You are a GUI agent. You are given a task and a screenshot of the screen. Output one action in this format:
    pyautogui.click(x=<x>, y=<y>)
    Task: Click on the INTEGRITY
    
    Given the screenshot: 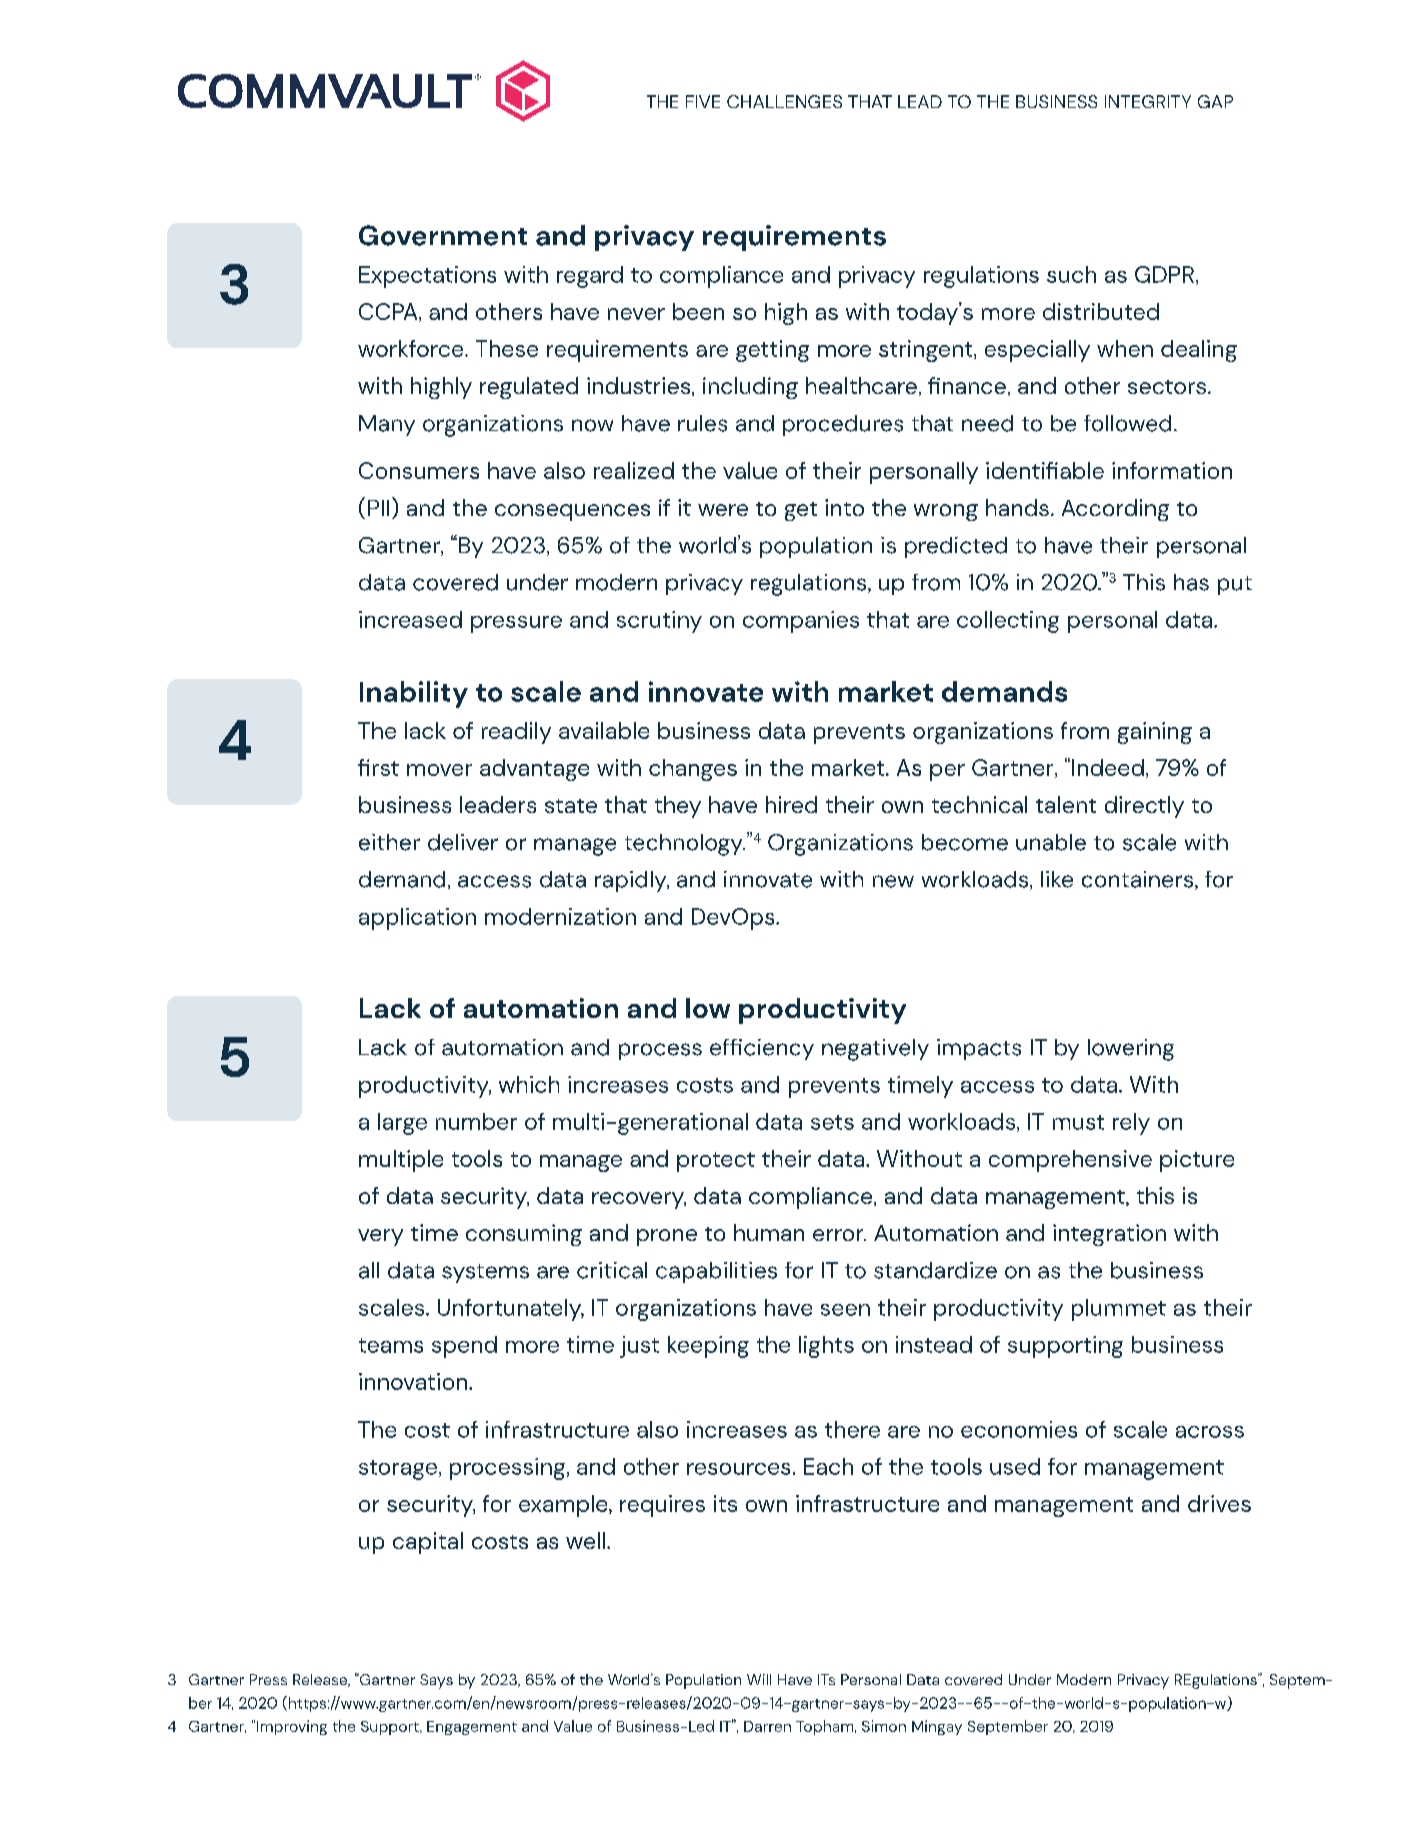 What is the action you would take?
    pyautogui.click(x=1148, y=101)
